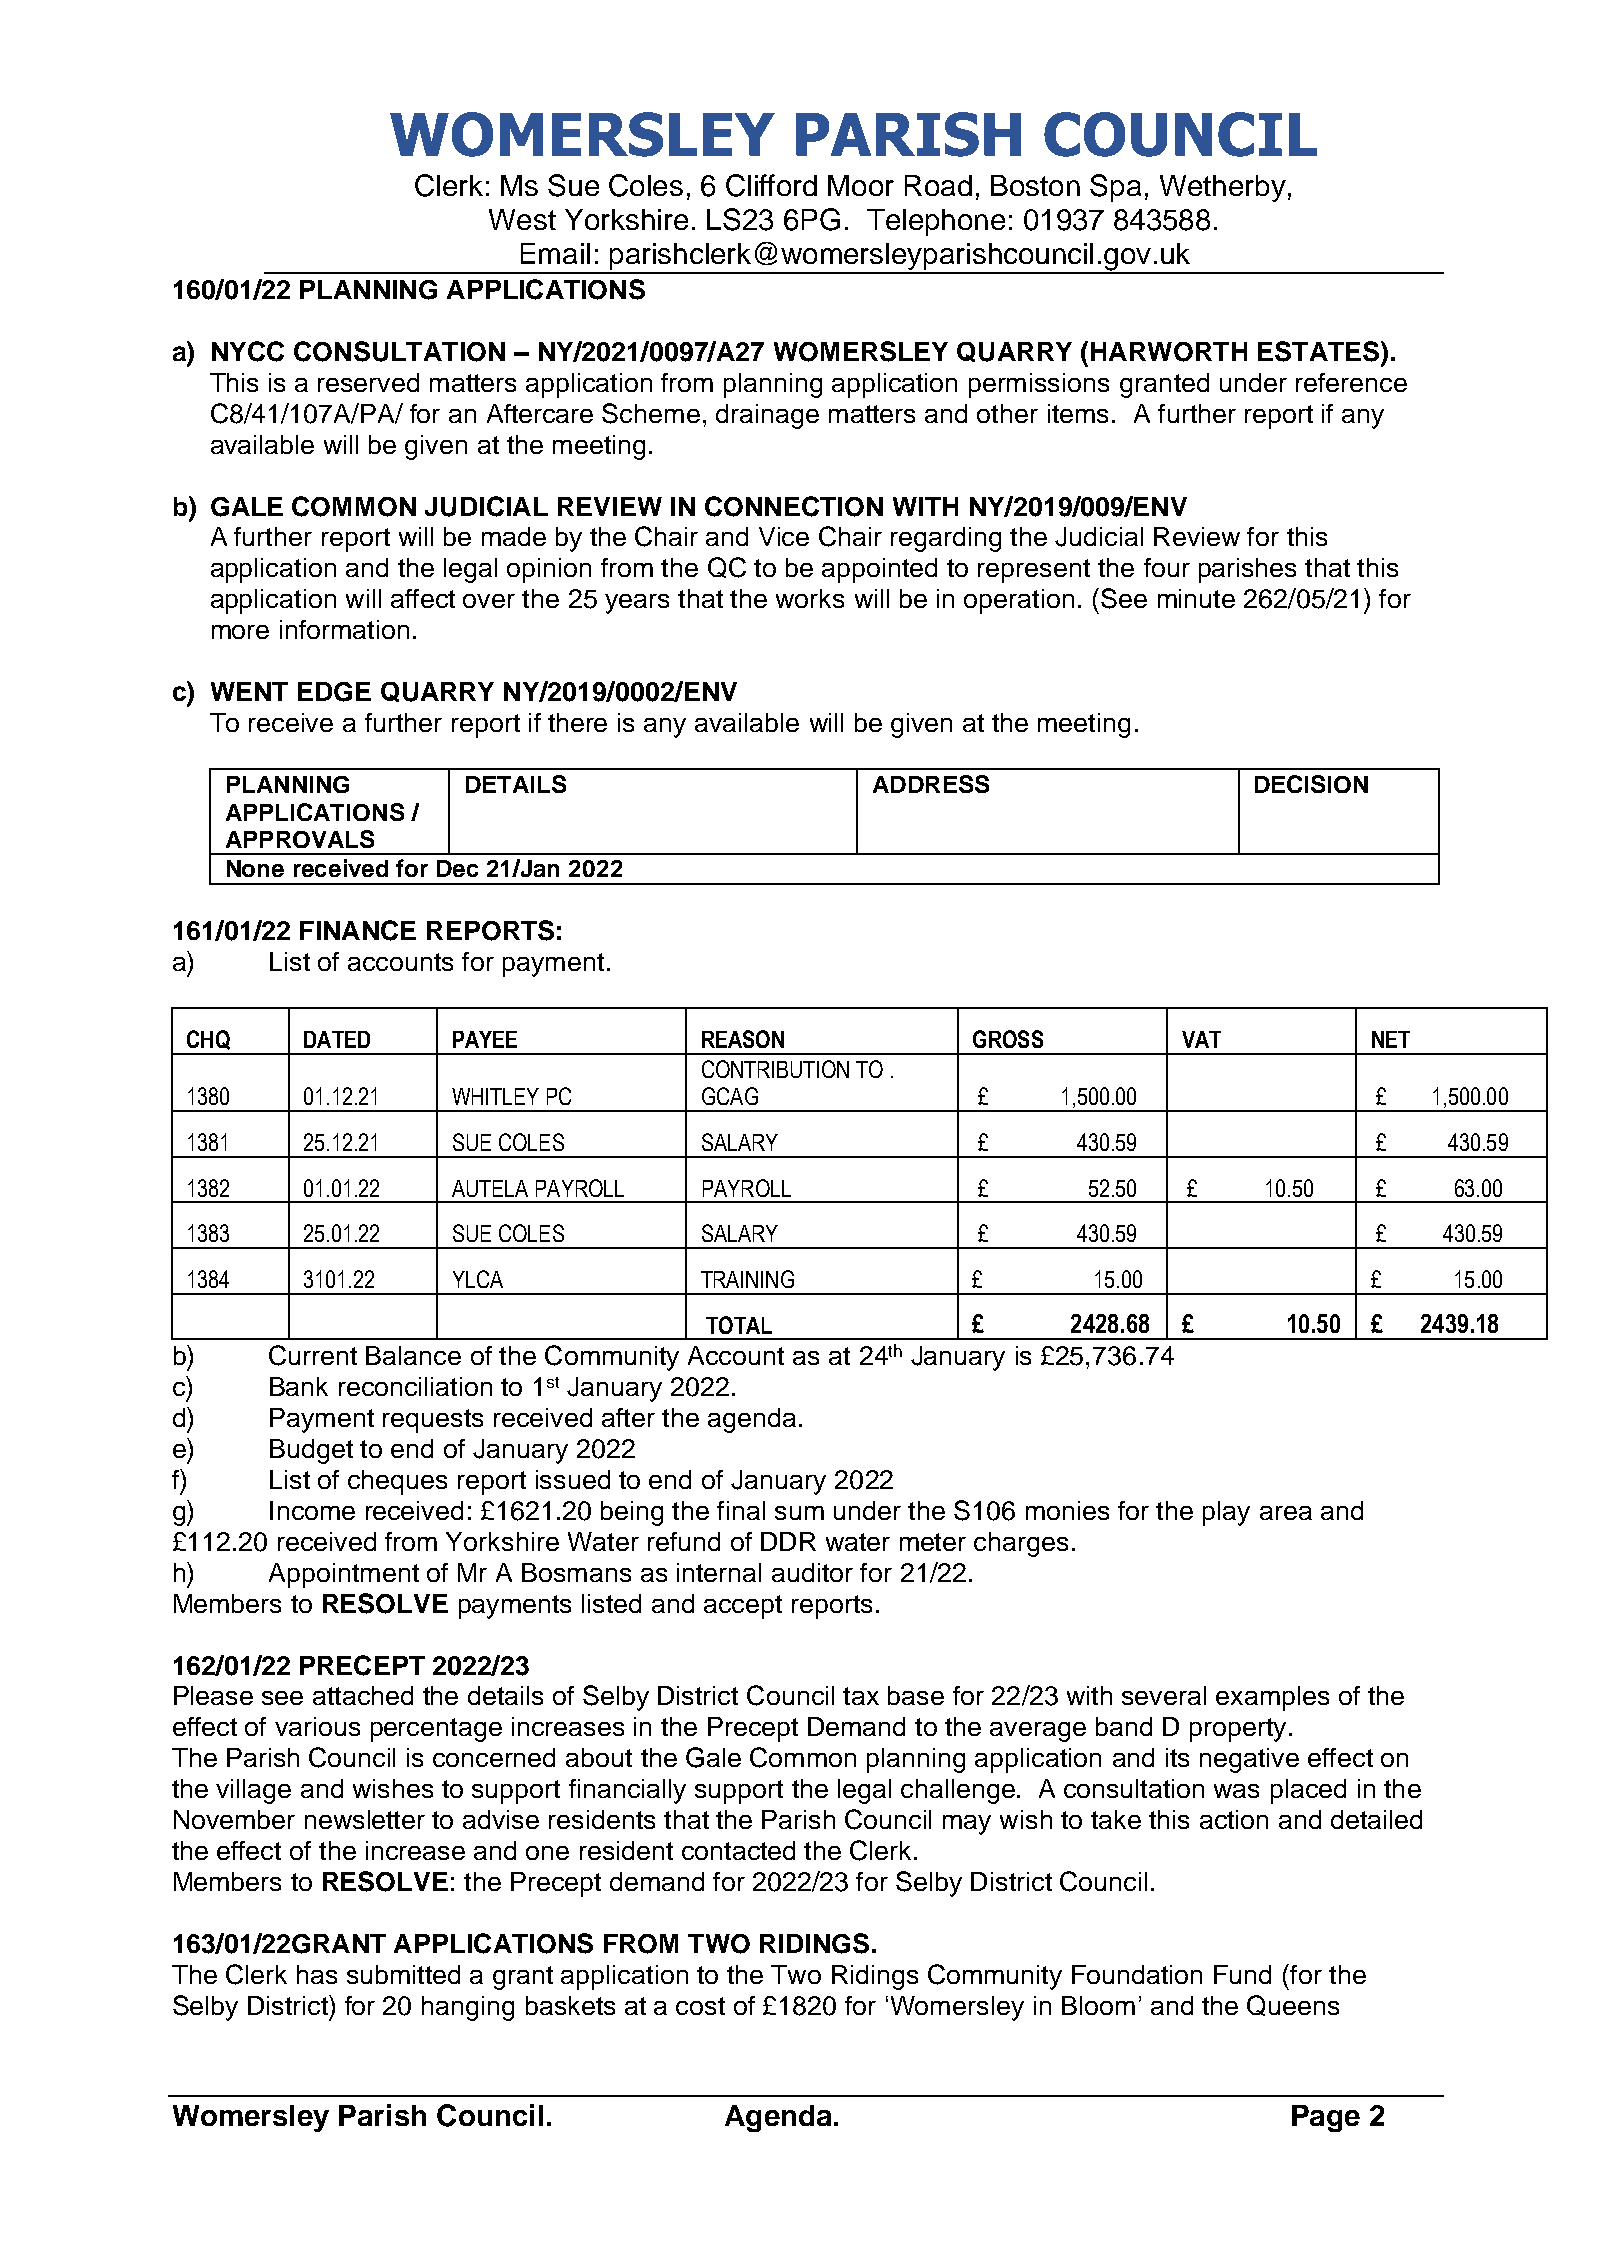 The width and height of the image is (1600, 2263). Describe the element at coordinates (1272, 1698) in the image. I see `examples` at that location.
